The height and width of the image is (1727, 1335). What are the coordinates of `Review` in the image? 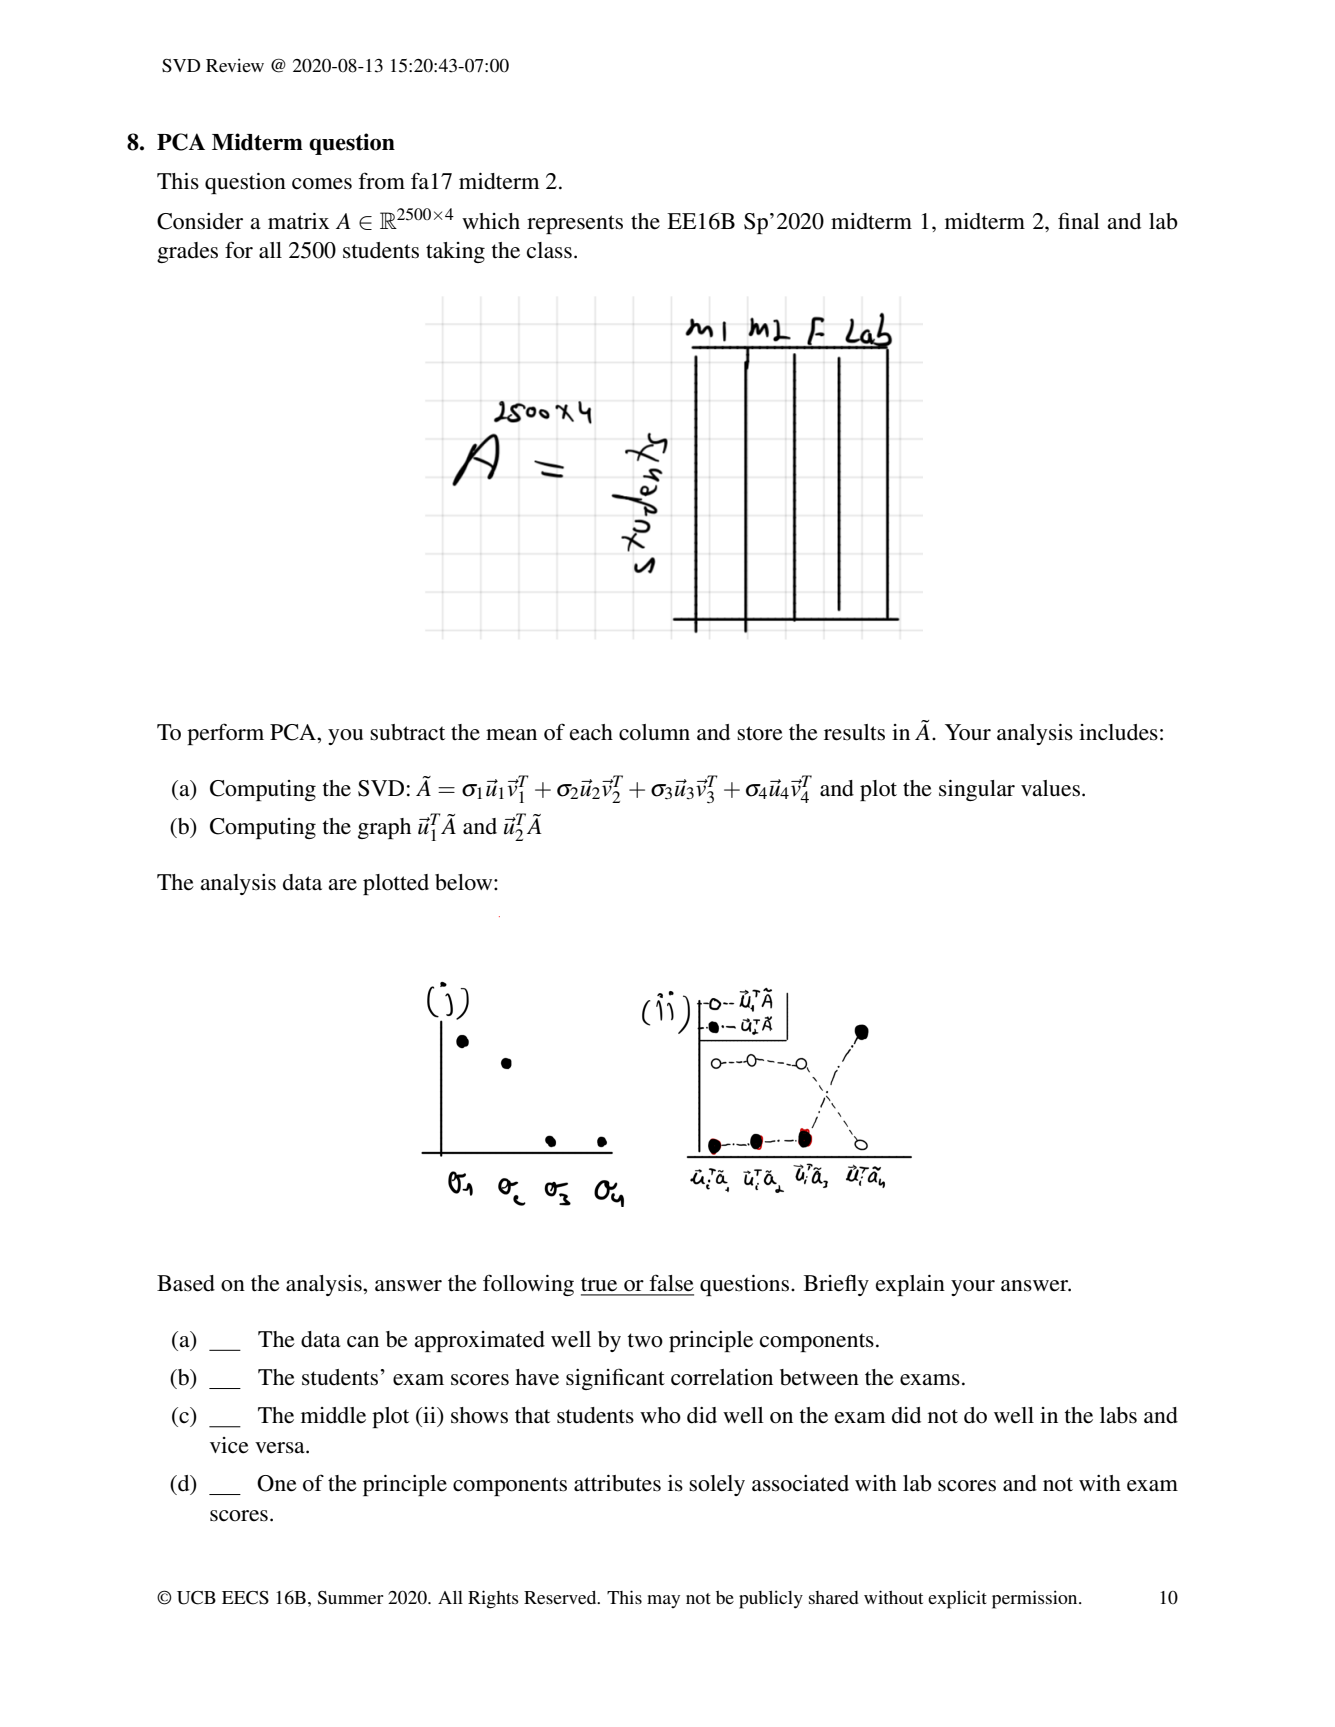 It's located at (235, 65).
